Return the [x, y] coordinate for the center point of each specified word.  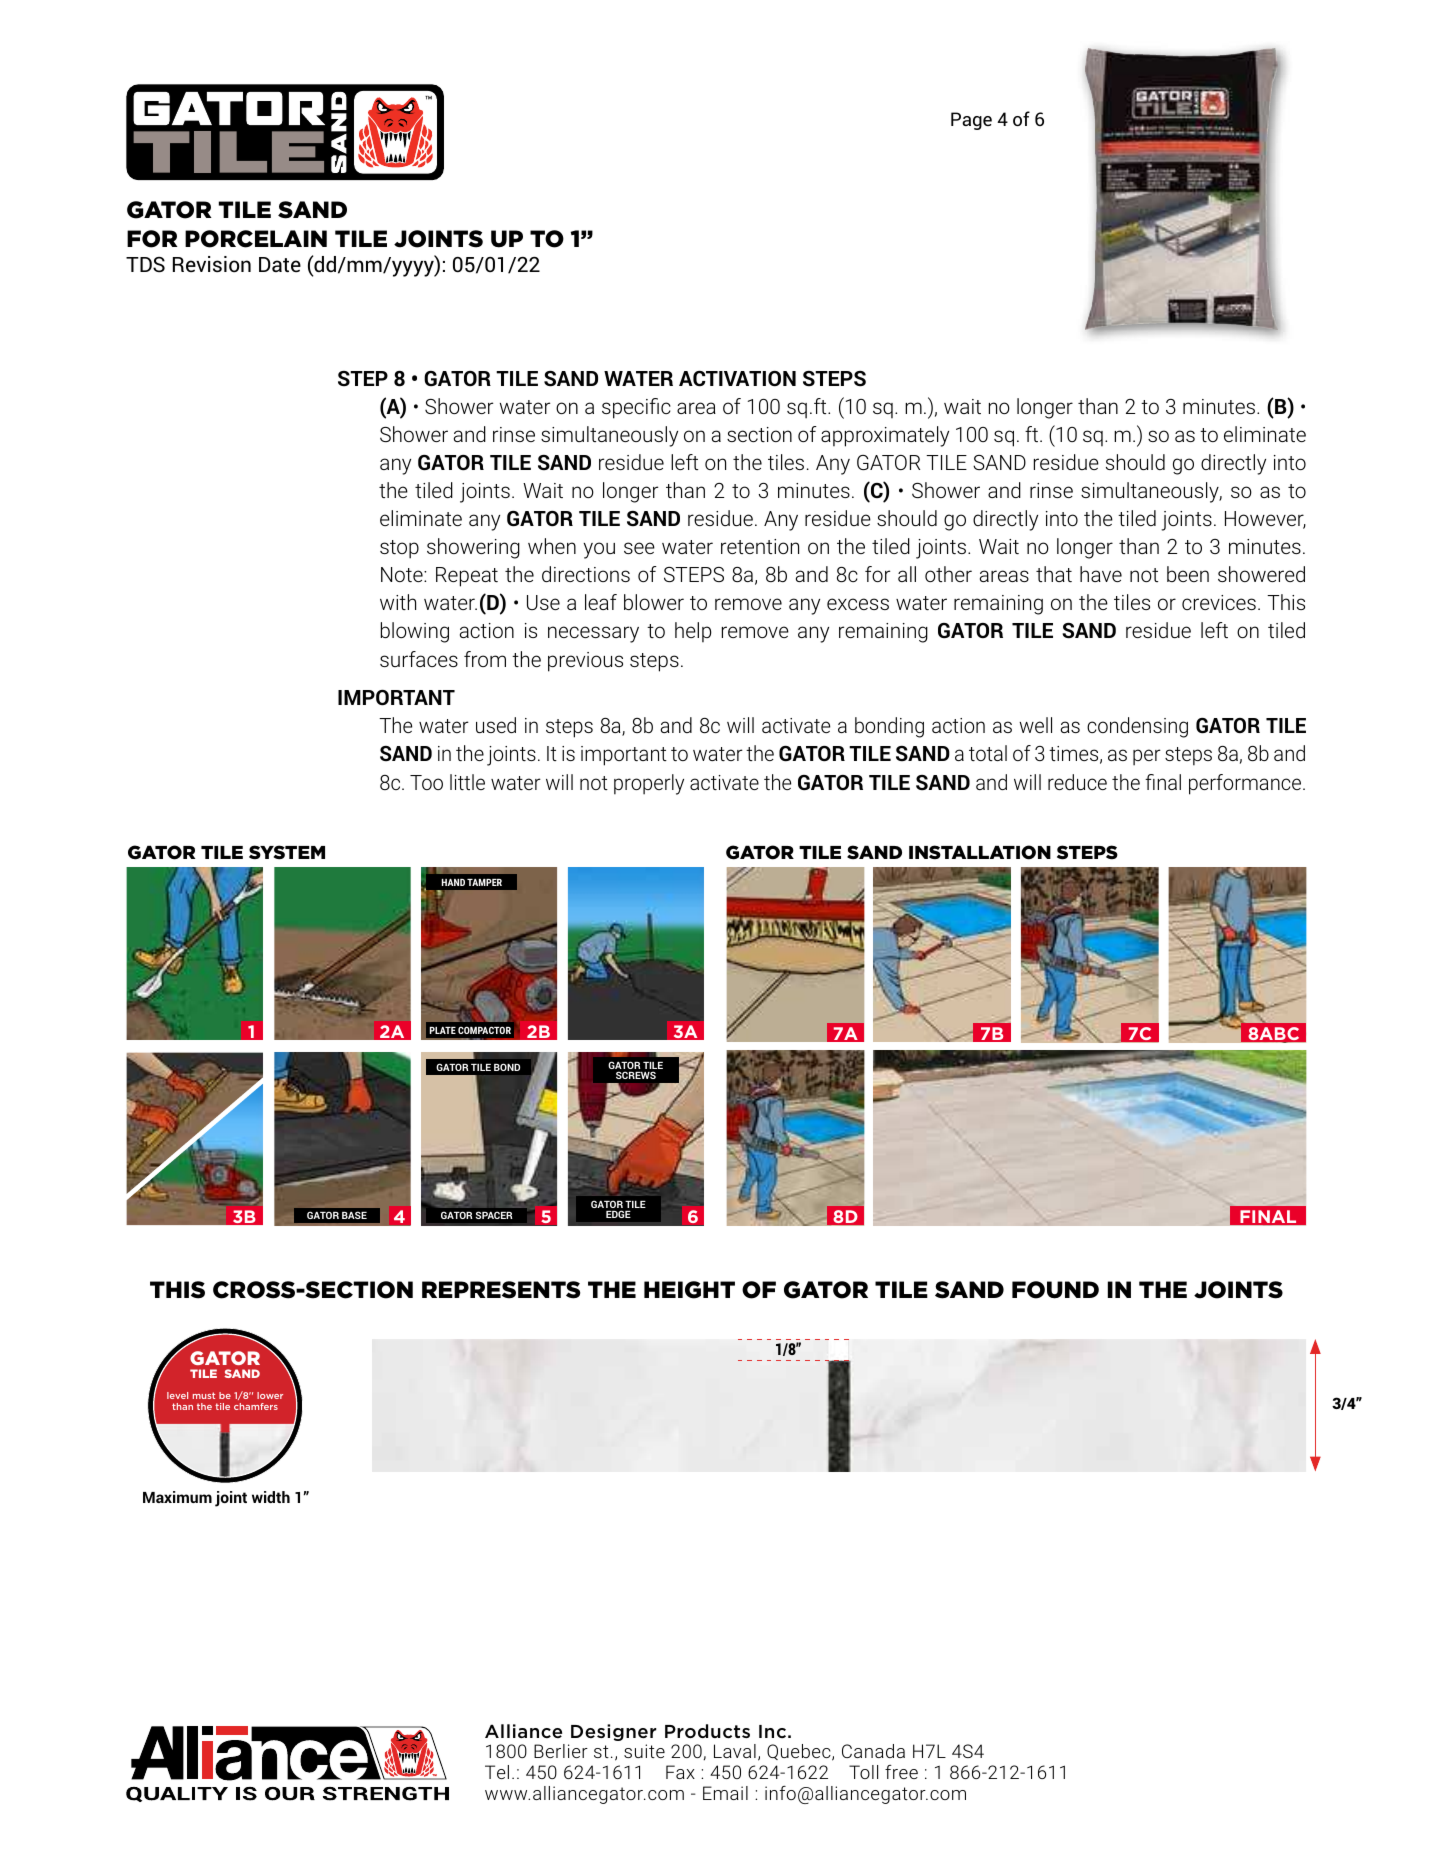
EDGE [618, 1214]
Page [971, 121]
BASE [354, 1215]
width [271, 1497]
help [693, 632]
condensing [1137, 727]
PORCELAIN [256, 239]
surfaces [419, 659]
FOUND [1055, 1290]
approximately [885, 436]
